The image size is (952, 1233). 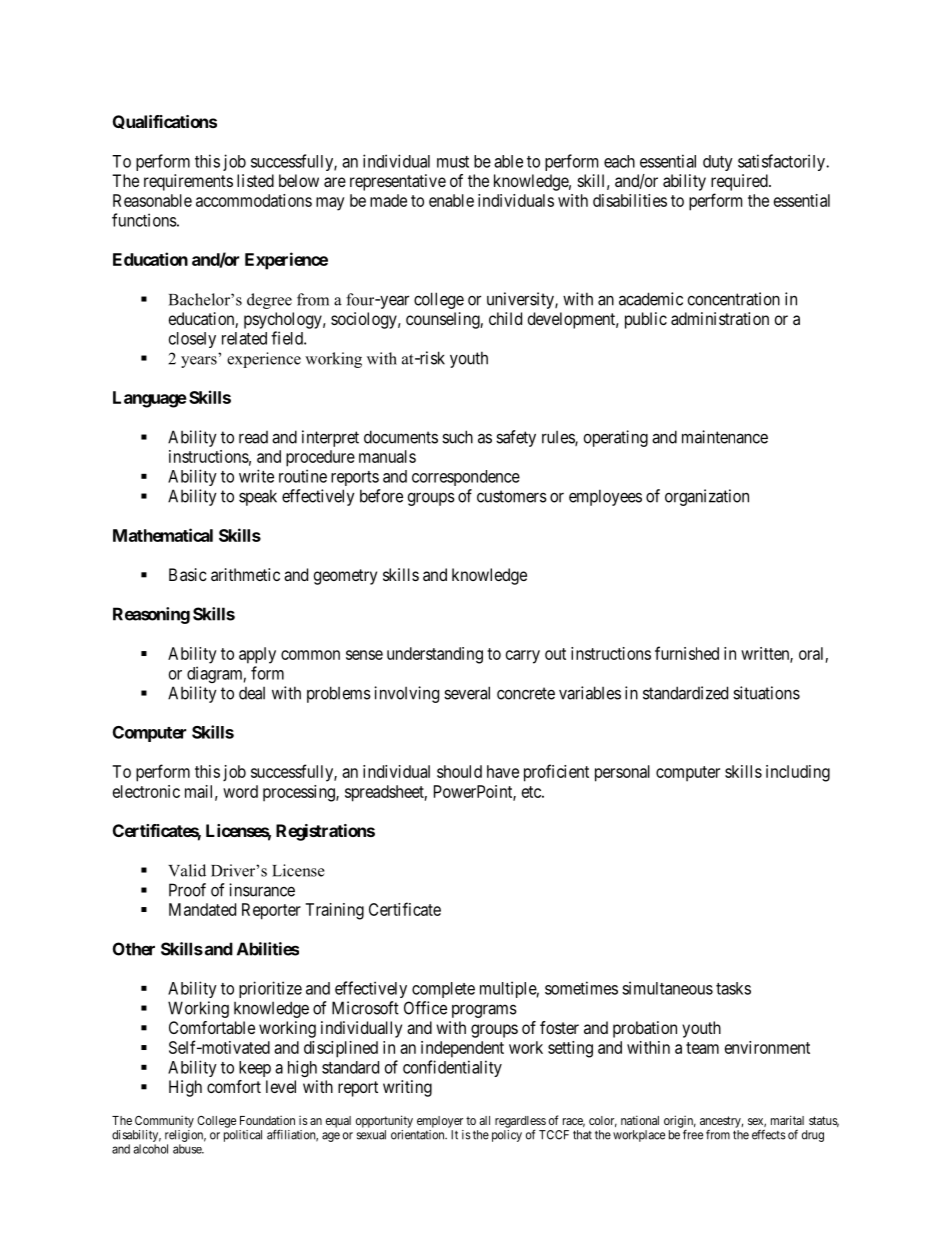 I want to click on word, so click(x=240, y=791).
